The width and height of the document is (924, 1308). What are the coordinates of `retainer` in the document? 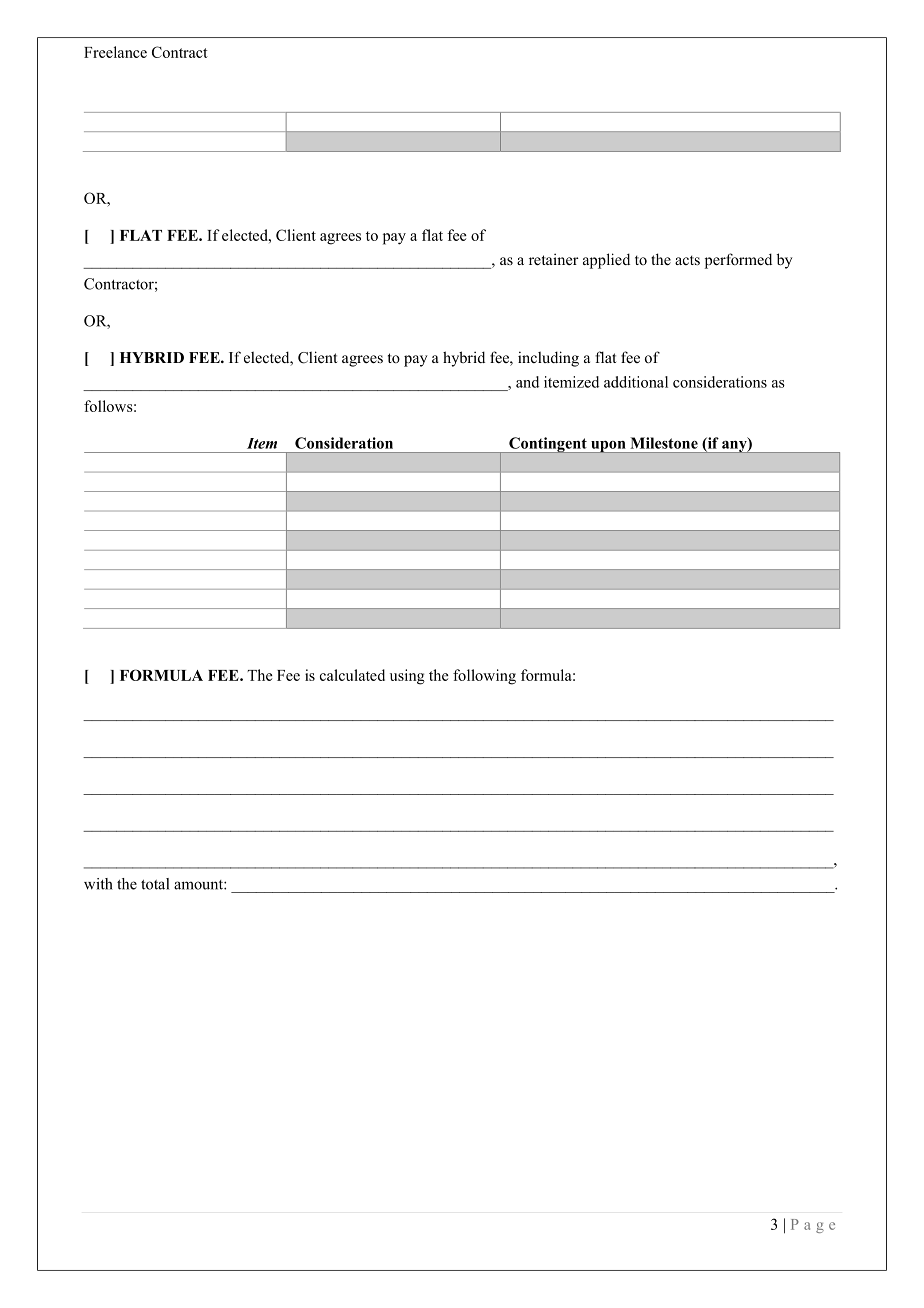 It's located at (554, 259).
